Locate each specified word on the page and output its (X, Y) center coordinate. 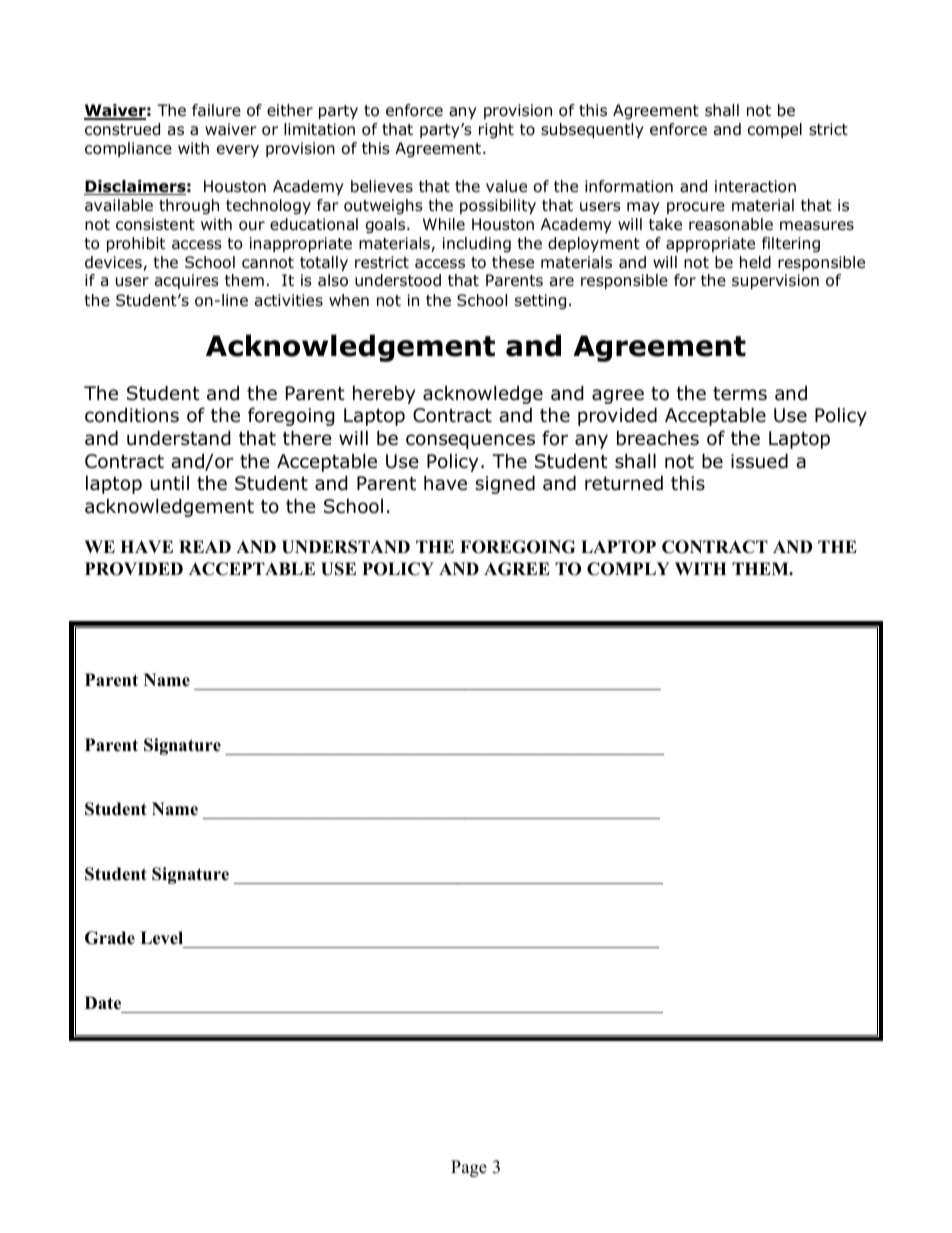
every (238, 151)
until (170, 483)
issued (759, 461)
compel (775, 130)
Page (469, 1168)
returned (624, 483)
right (496, 131)
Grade (110, 938)
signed (505, 484)
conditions (132, 415)
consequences (470, 441)
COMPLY (628, 569)
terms (740, 394)
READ (205, 546)
